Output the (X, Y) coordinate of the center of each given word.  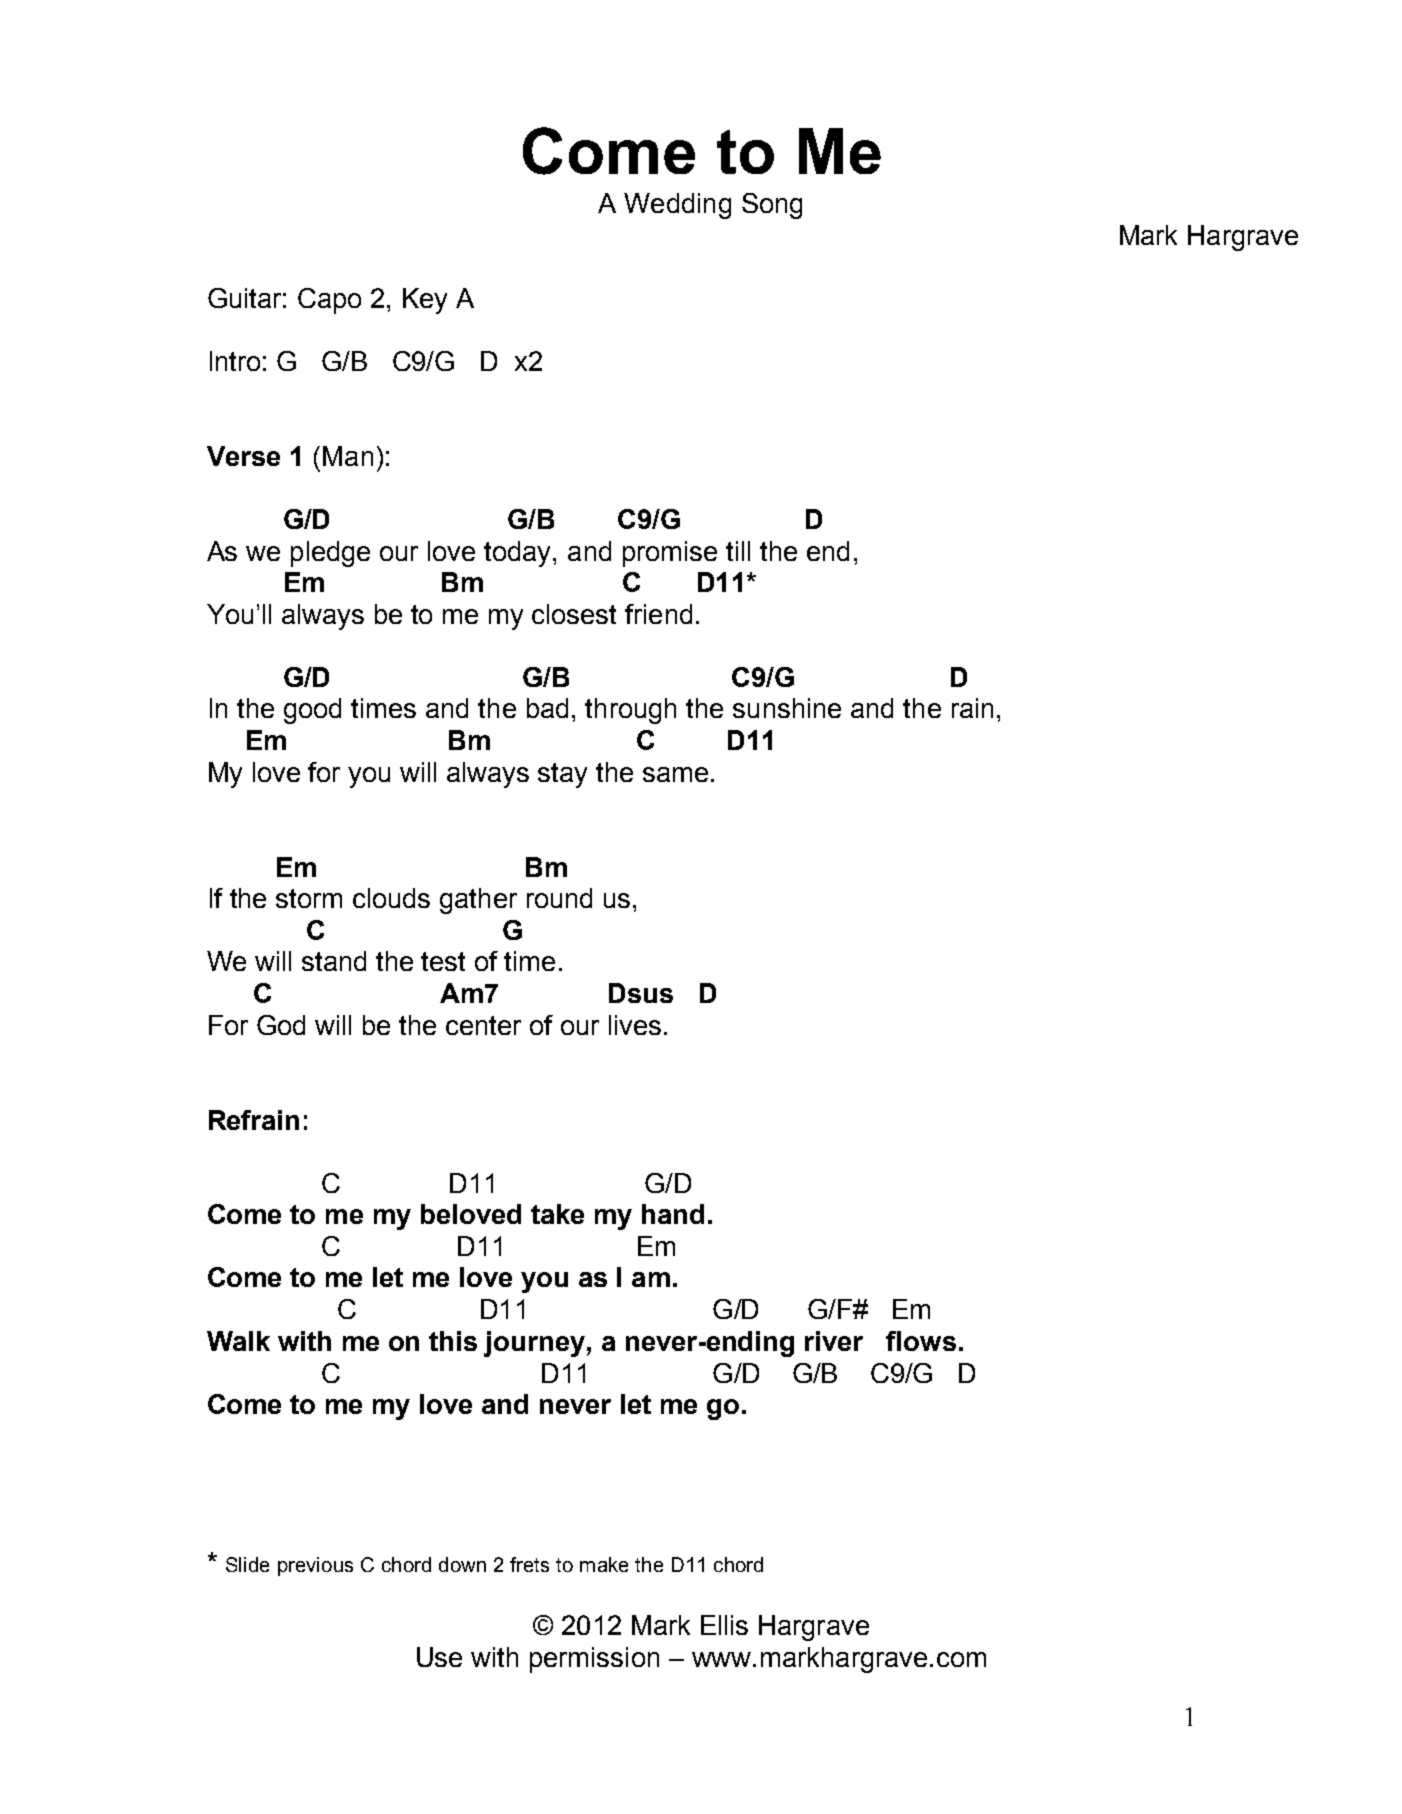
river (834, 1341)
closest (574, 614)
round (559, 898)
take (557, 1214)
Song (772, 206)
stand (334, 961)
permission (594, 1660)
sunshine (787, 708)
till (738, 551)
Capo (329, 301)
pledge (330, 554)
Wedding (677, 206)
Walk (238, 1341)
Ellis (724, 1625)
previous (315, 1566)
